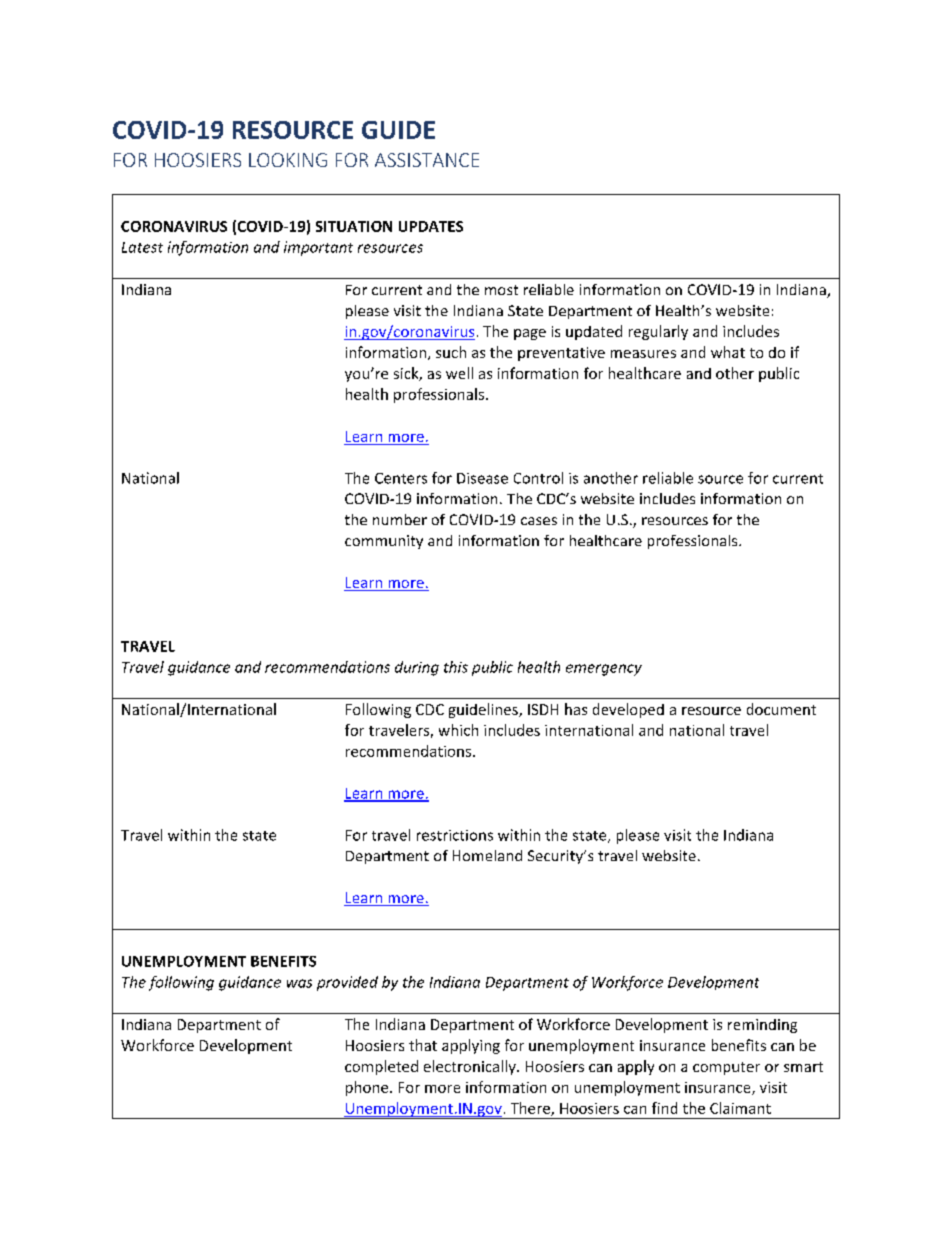  Describe the element at coordinates (538, 478) in the page. I see `Control` at that location.
